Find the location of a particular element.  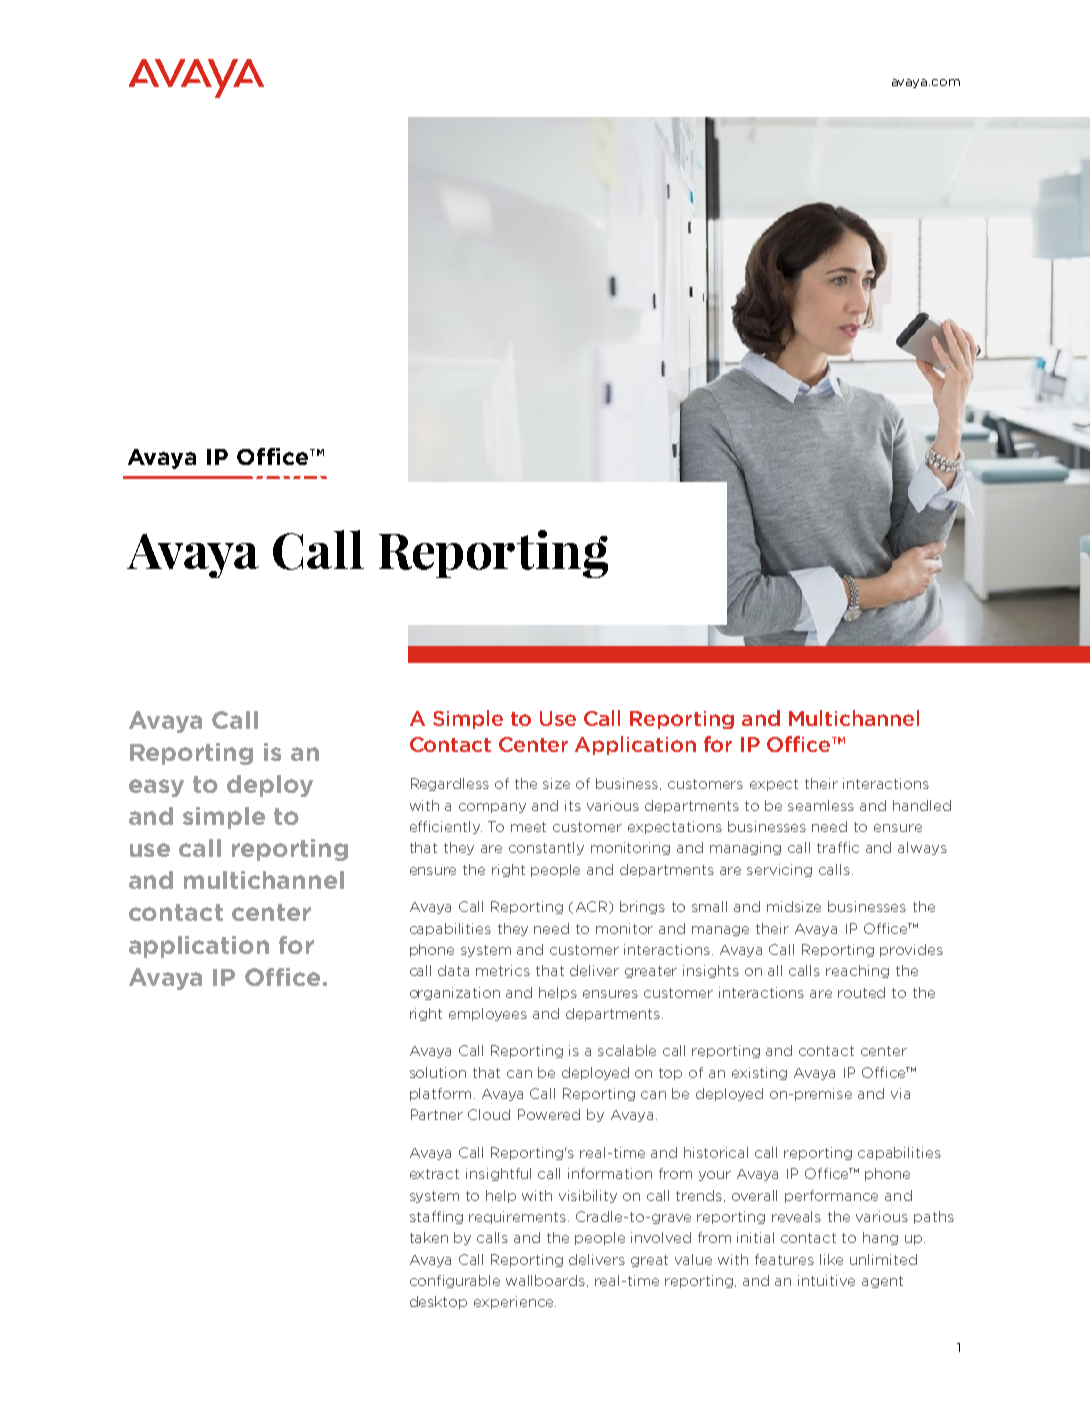

its is located at coordinates (573, 805).
